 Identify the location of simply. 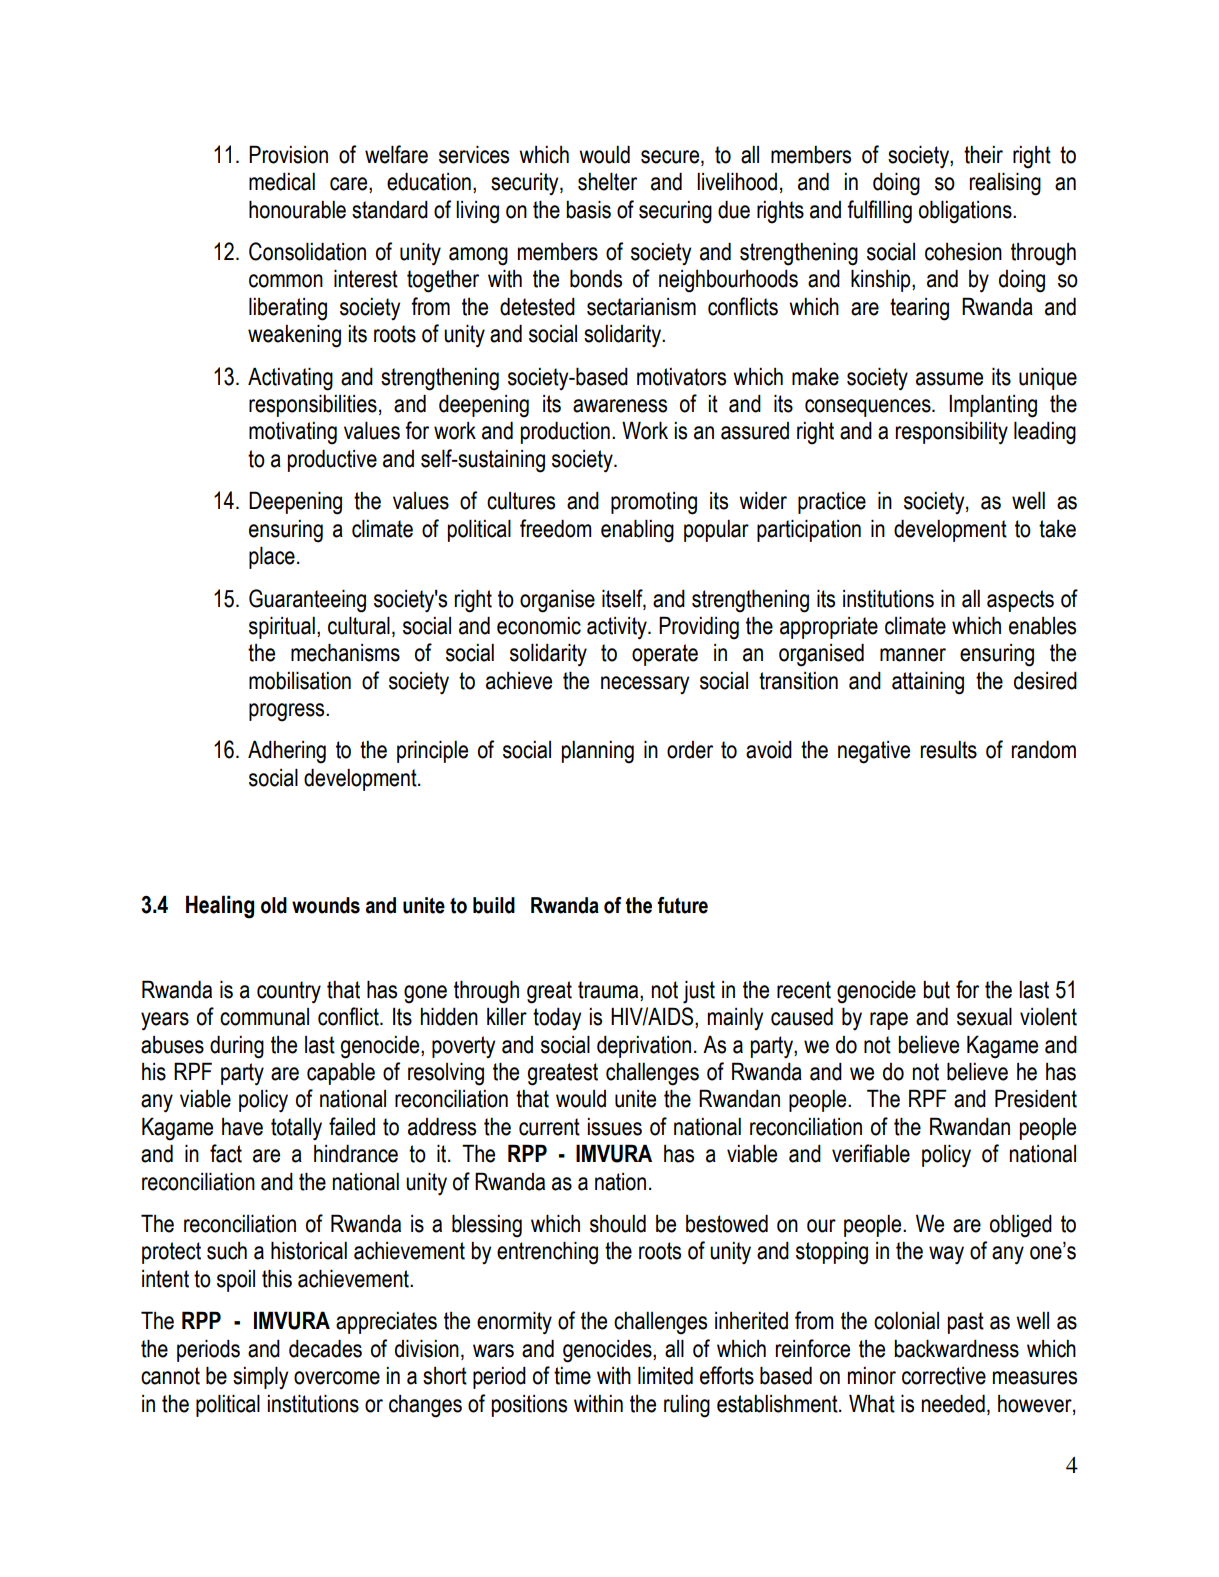
(260, 1377).
